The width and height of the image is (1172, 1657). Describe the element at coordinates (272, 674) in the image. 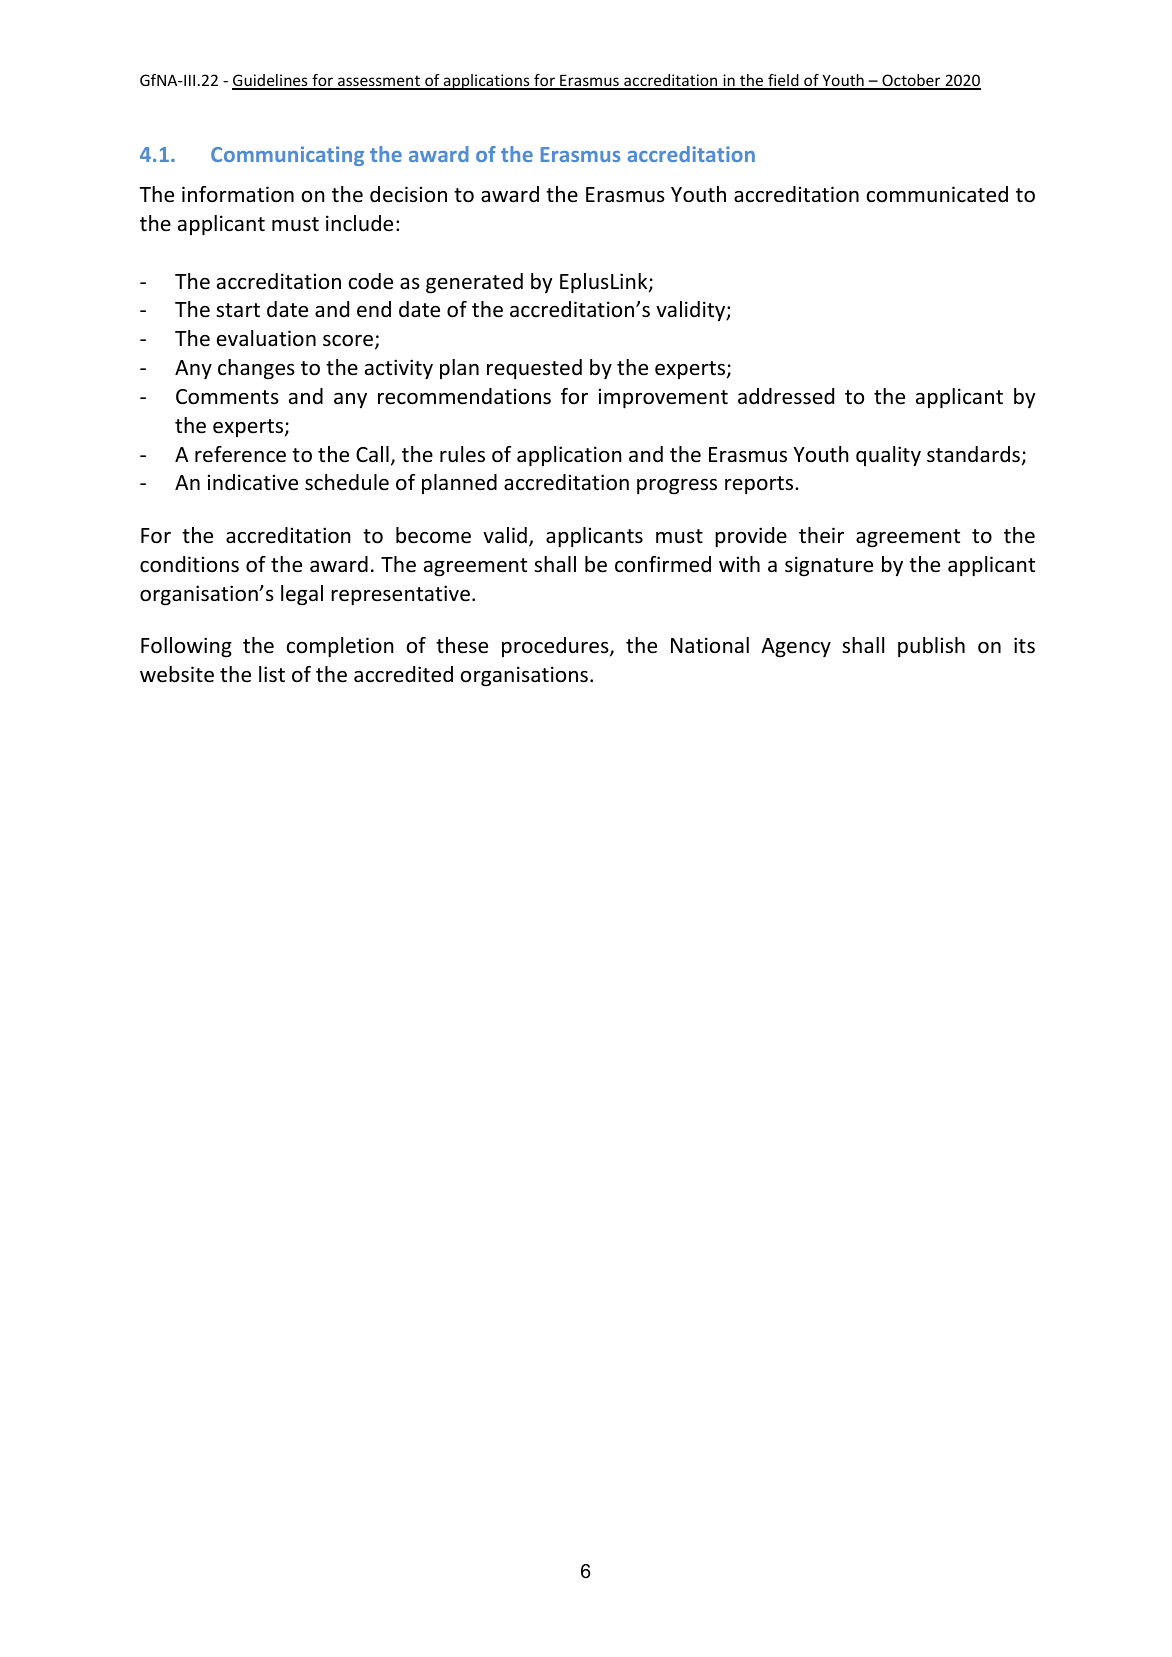

I see `list` at that location.
